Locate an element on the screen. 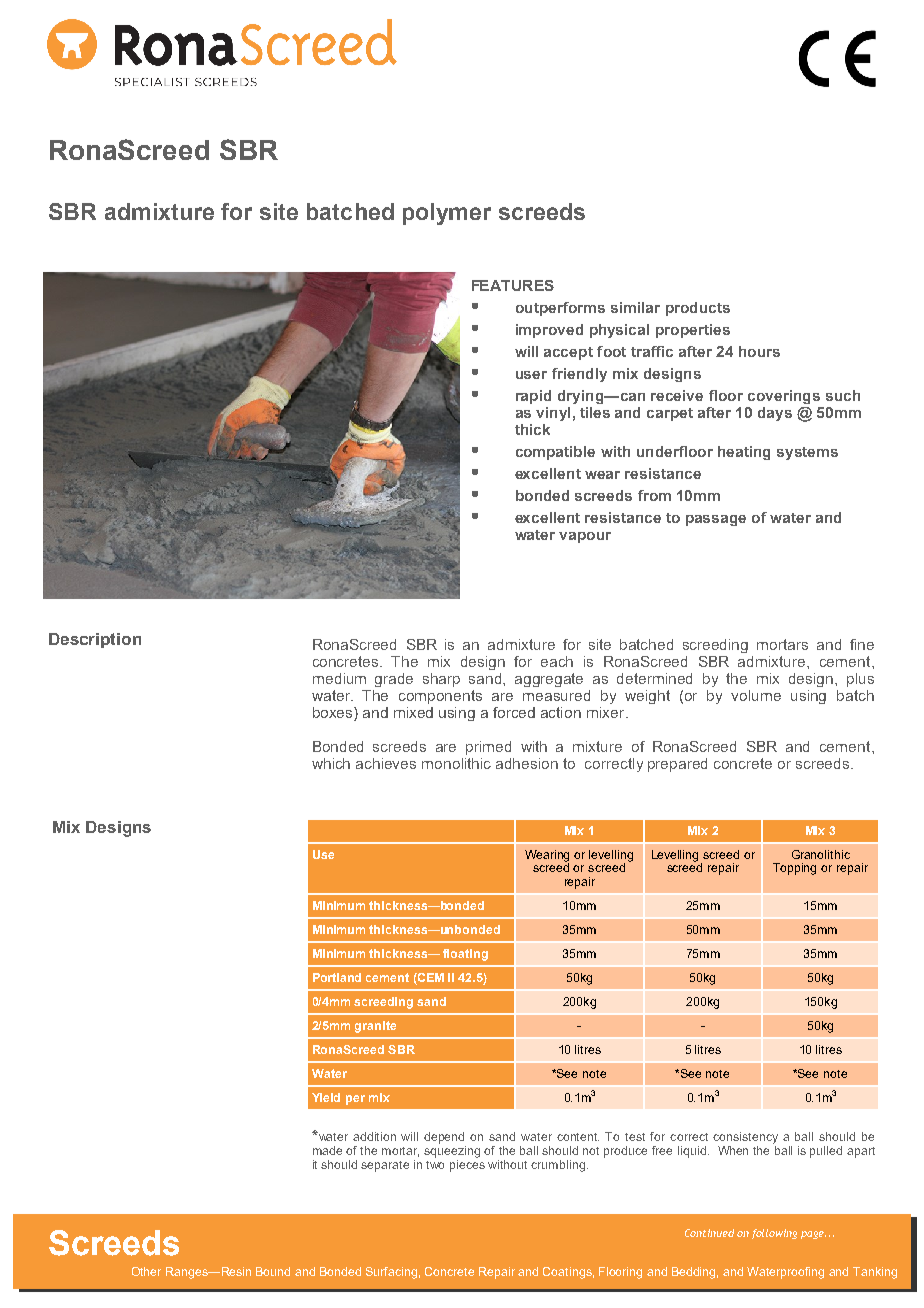 The width and height of the screenshot is (924, 1308). primed is located at coordinates (488, 748).
